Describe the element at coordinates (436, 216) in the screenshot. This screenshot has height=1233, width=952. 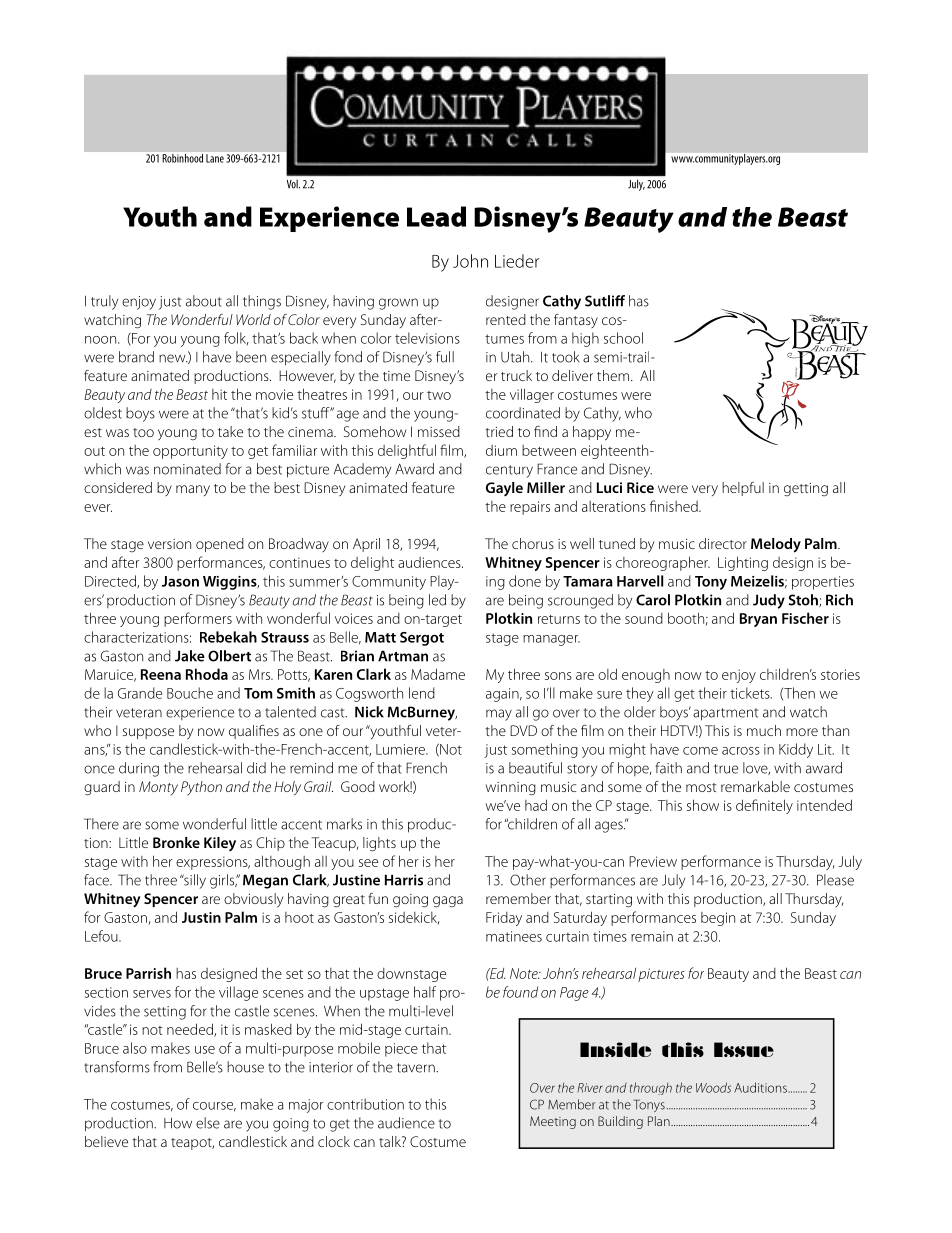
I see `Lead` at that location.
